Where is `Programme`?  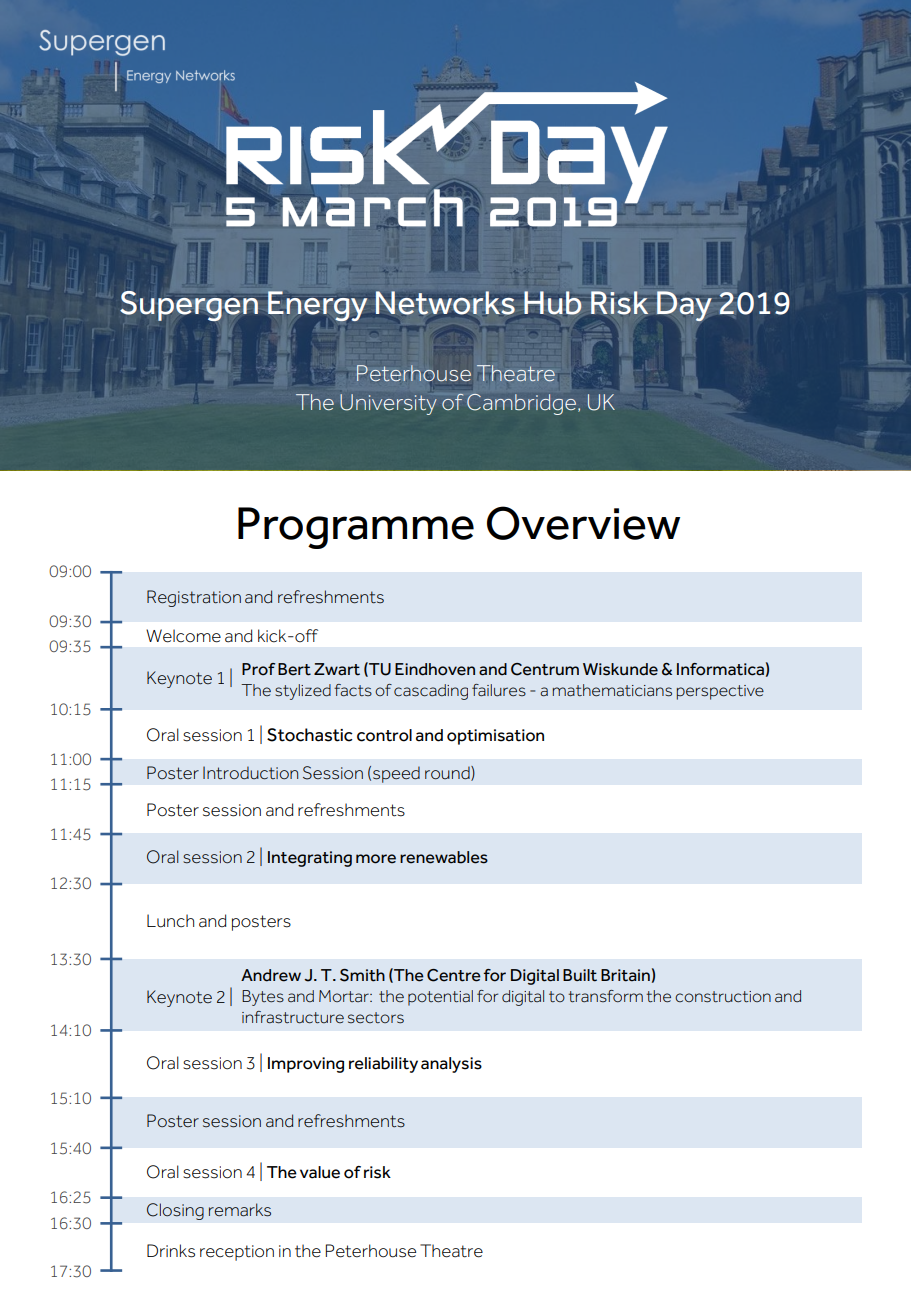
Programme is located at coordinates (356, 528).
